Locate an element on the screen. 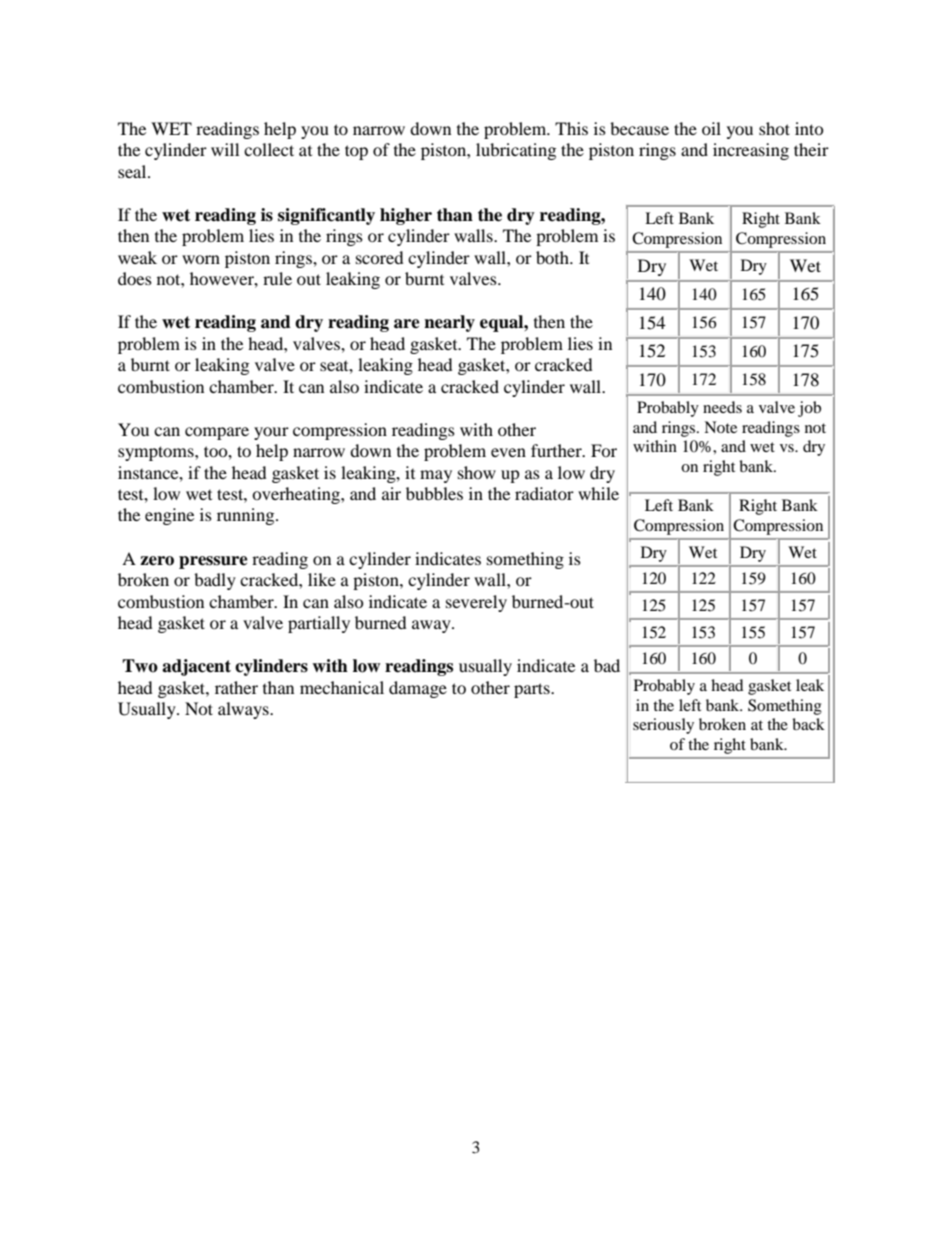 Image resolution: width=952 pixels, height=1233 pixels. will is located at coordinates (225, 149).
